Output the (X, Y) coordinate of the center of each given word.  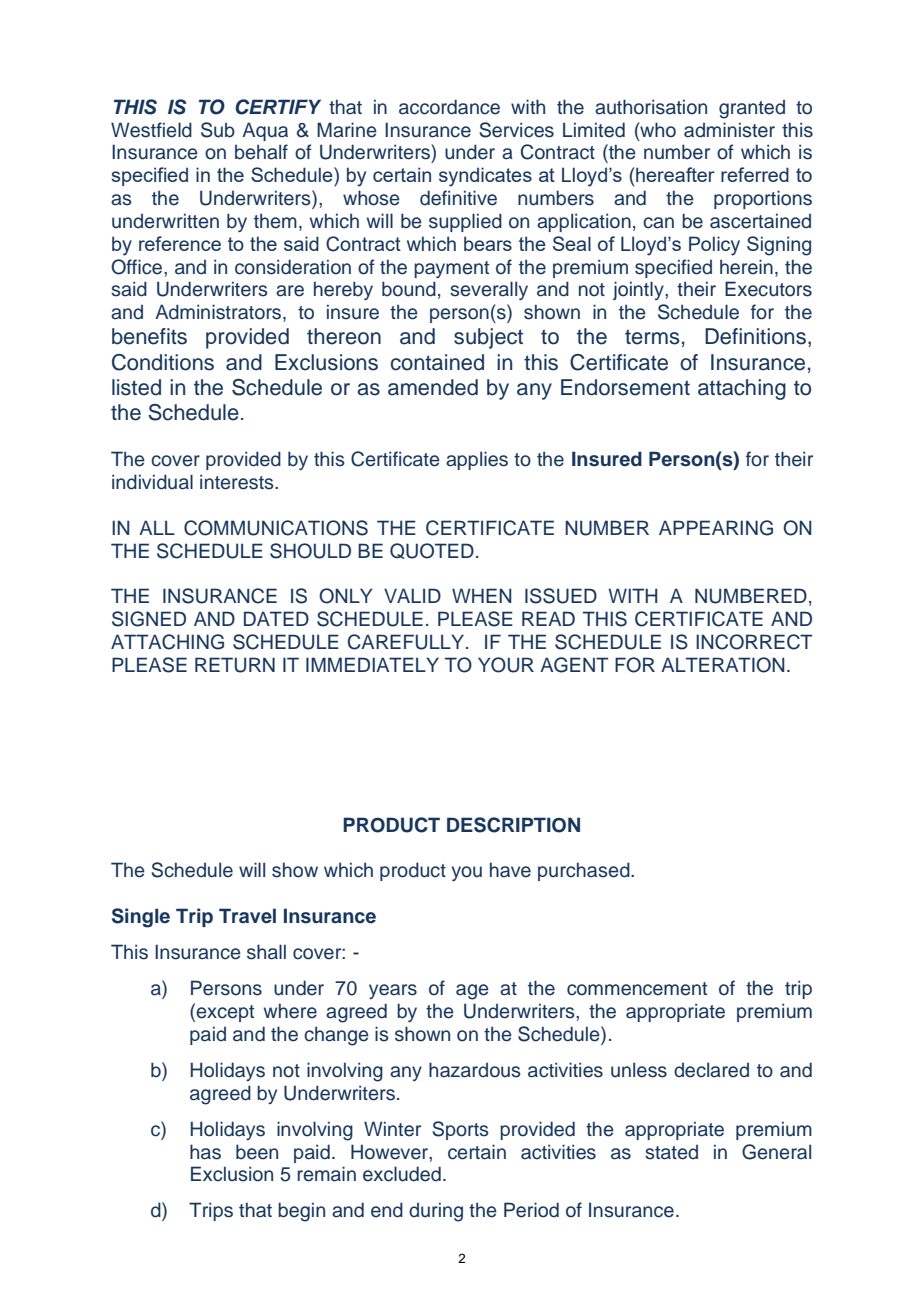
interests (238, 482)
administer (729, 130)
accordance (449, 107)
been (257, 1152)
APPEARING (716, 528)
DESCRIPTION (513, 825)
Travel (247, 916)
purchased (585, 871)
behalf (261, 152)
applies (477, 460)
